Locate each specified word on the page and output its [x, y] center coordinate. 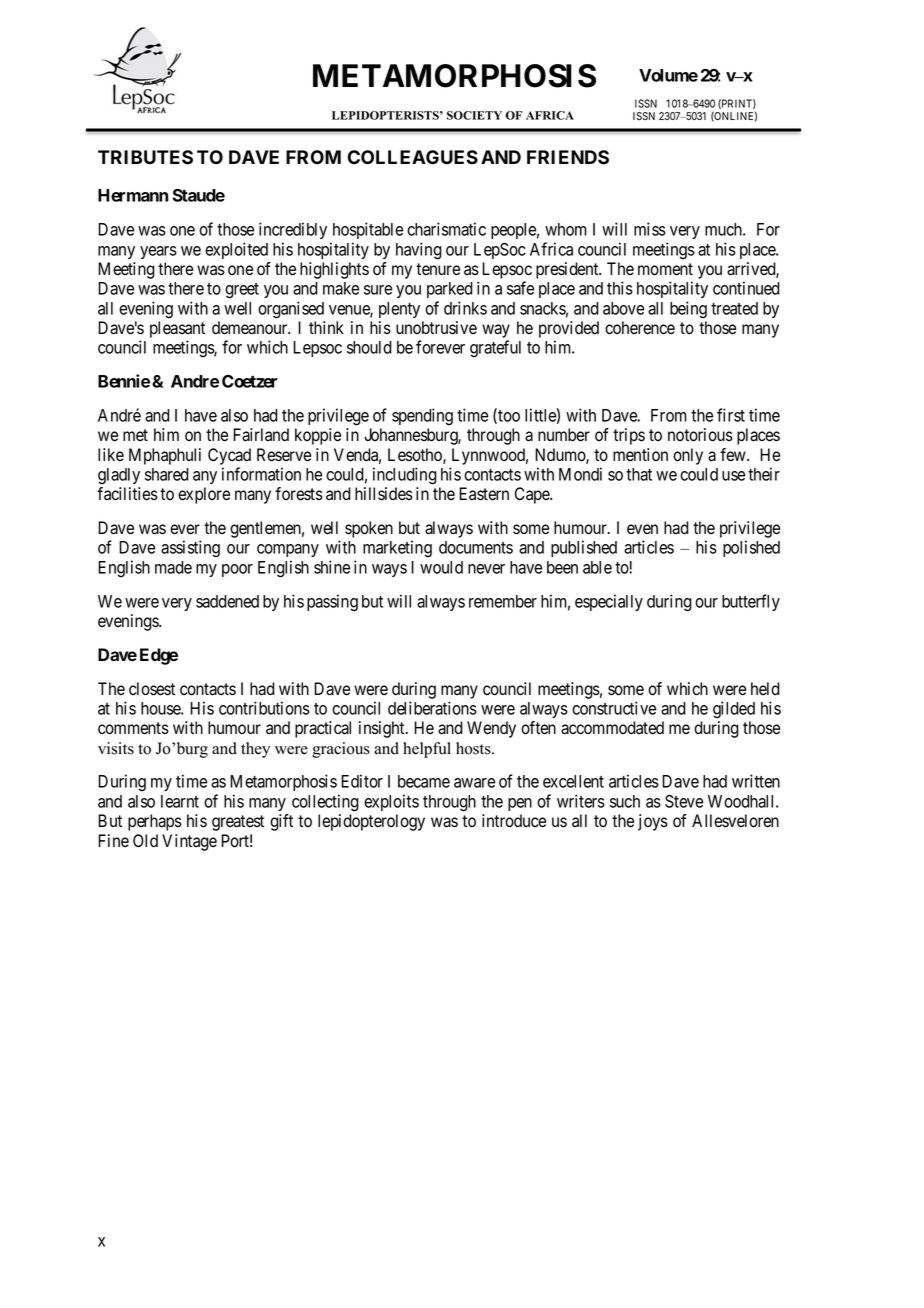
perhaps [155, 822]
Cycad [229, 456]
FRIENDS [568, 157]
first [731, 415]
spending [422, 416]
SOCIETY [474, 115]
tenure [438, 269]
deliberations [432, 708]
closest [152, 689]
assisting [190, 548]
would [441, 567]
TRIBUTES [145, 157]
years [158, 252]
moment [665, 269]
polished [751, 548]
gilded [734, 709]
